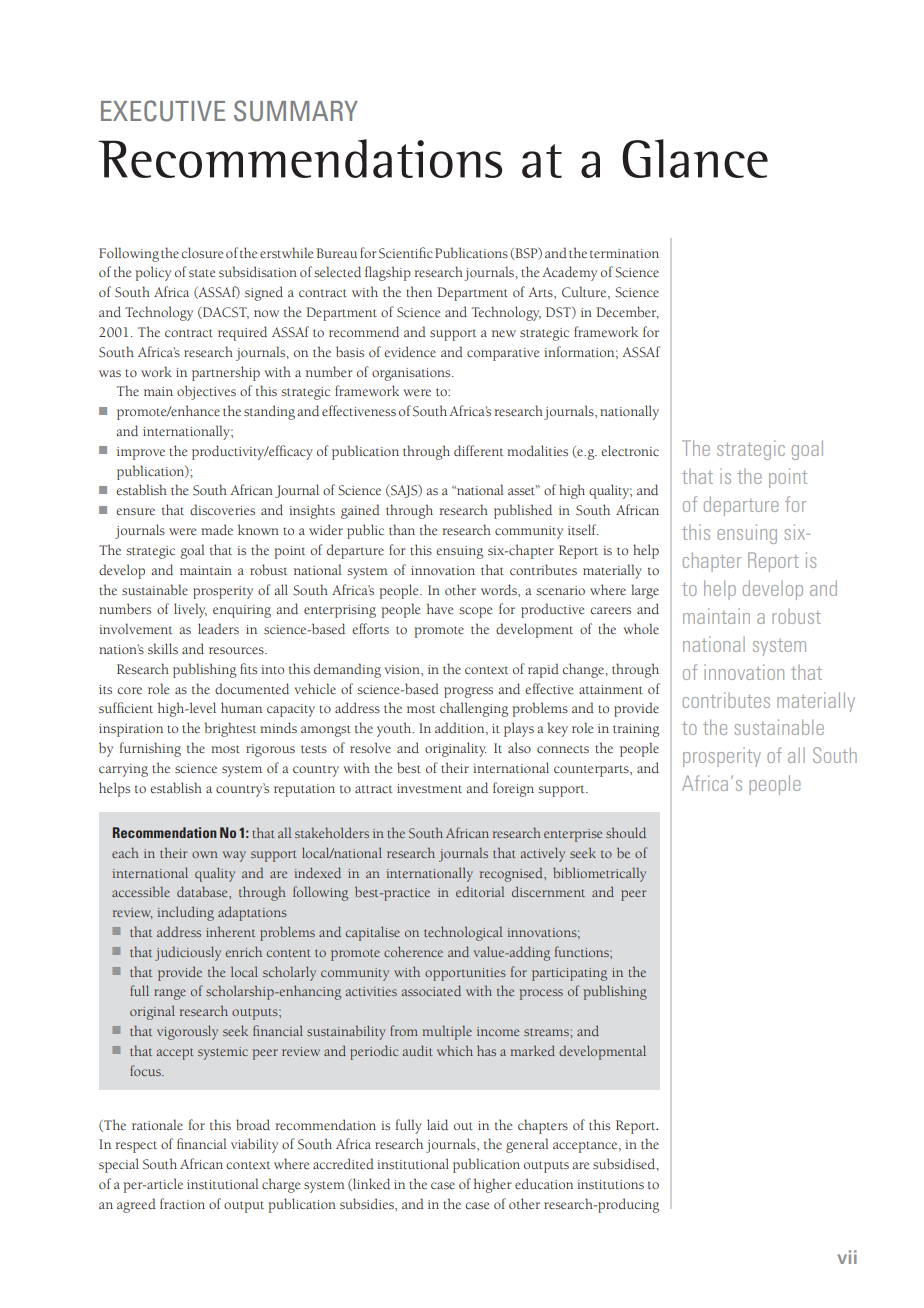 The image size is (924, 1308). I want to click on furnishing, so click(150, 749).
